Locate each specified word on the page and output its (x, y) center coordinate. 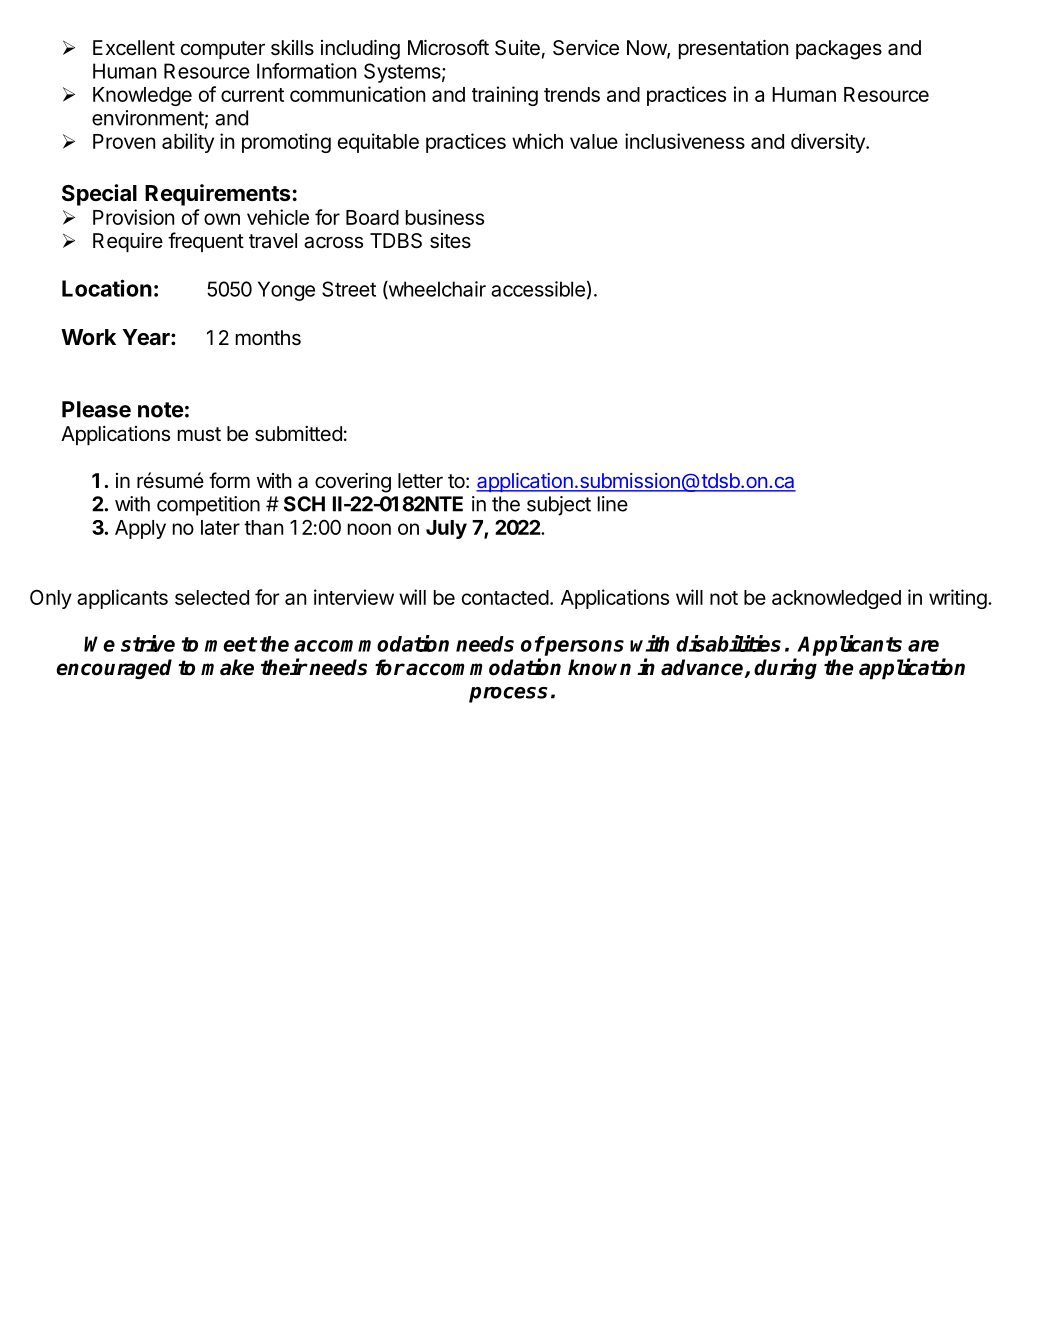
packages (839, 50)
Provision (133, 217)
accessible (538, 289)
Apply (140, 529)
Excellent (134, 48)
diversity (829, 143)
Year (147, 337)
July (446, 529)
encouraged (114, 669)
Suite (517, 48)
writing (958, 599)
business (445, 217)
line (613, 504)
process (508, 695)
